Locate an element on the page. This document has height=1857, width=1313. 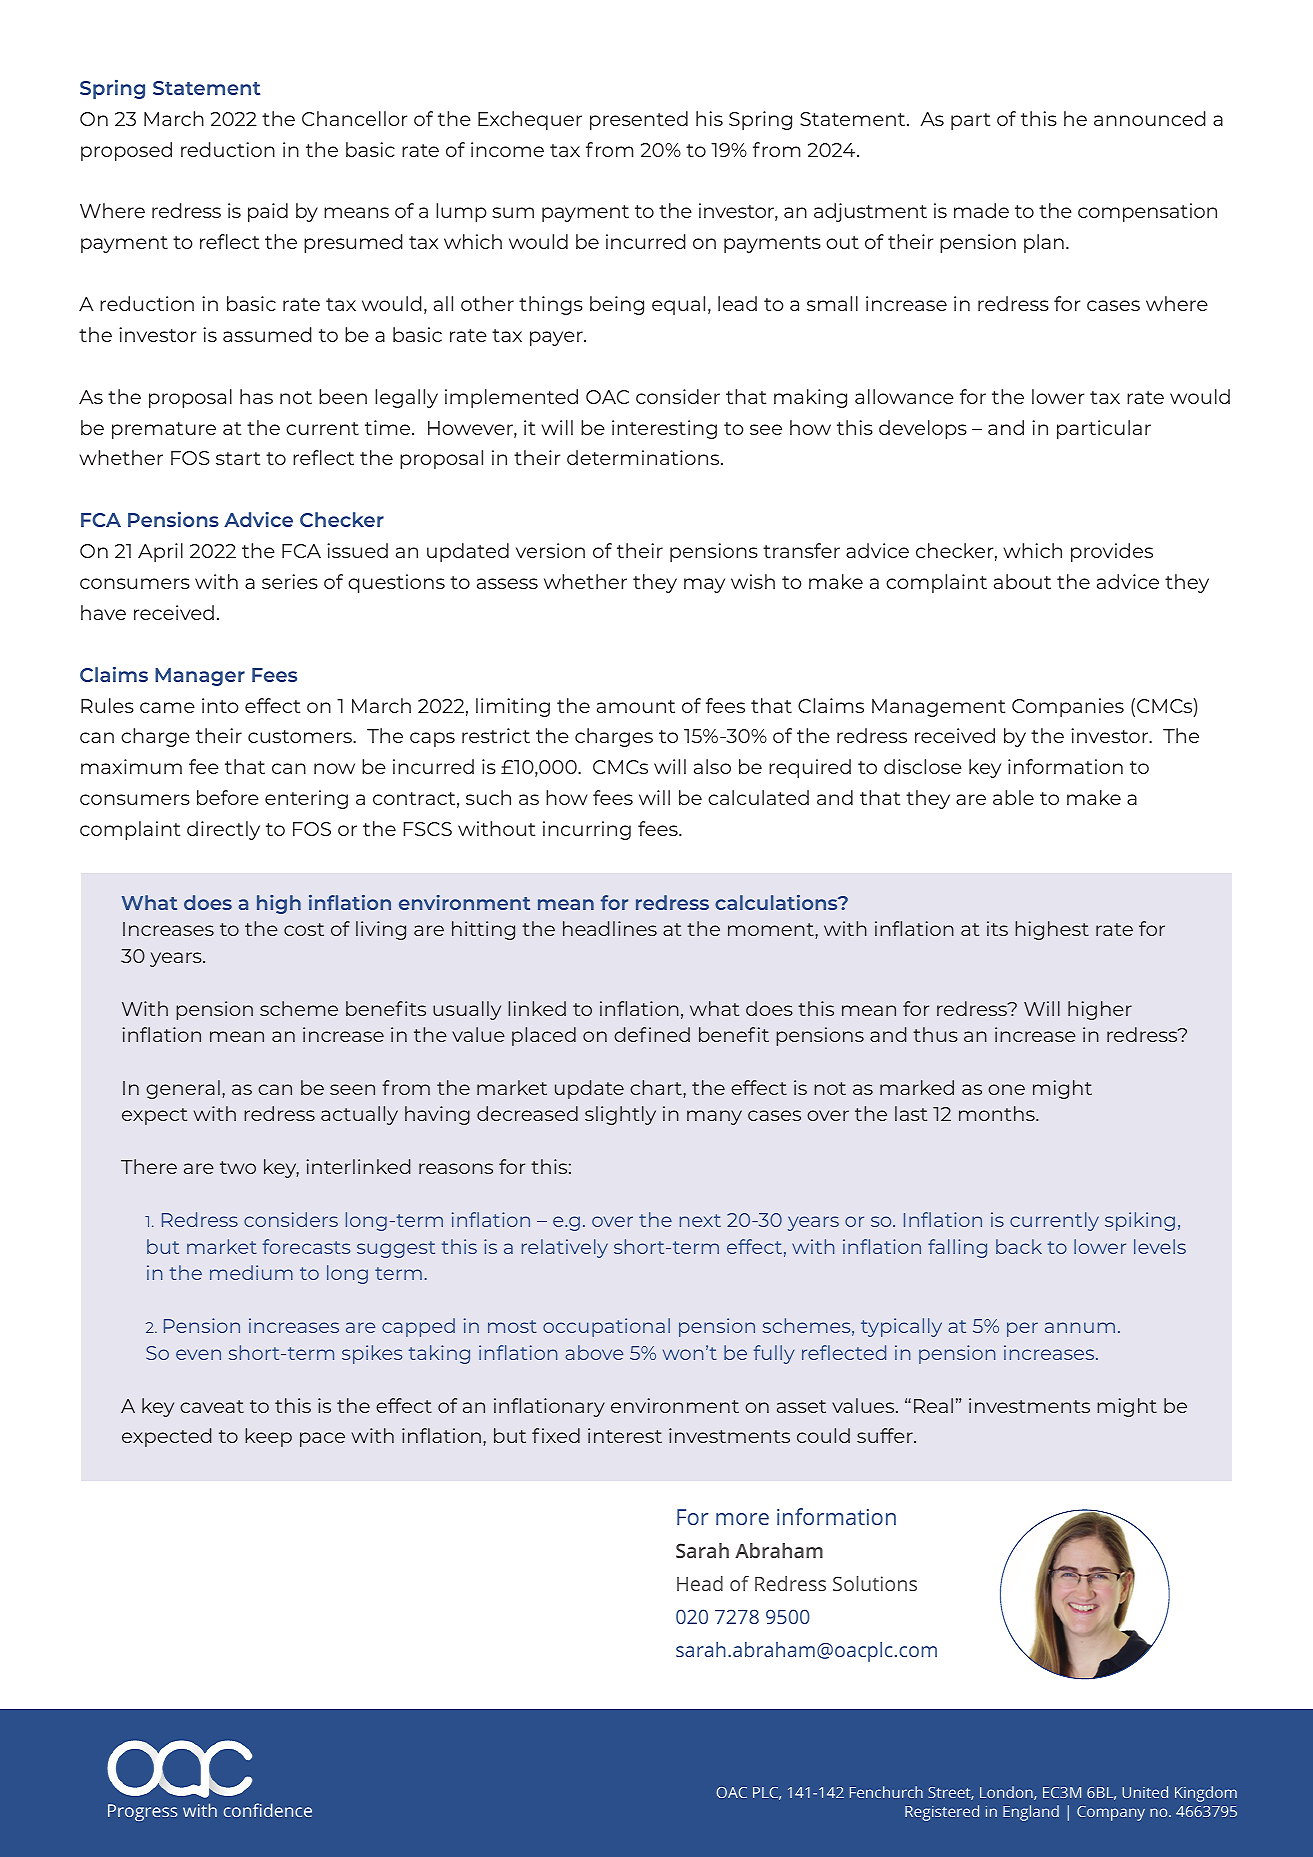
thus is located at coordinates (935, 1034).
